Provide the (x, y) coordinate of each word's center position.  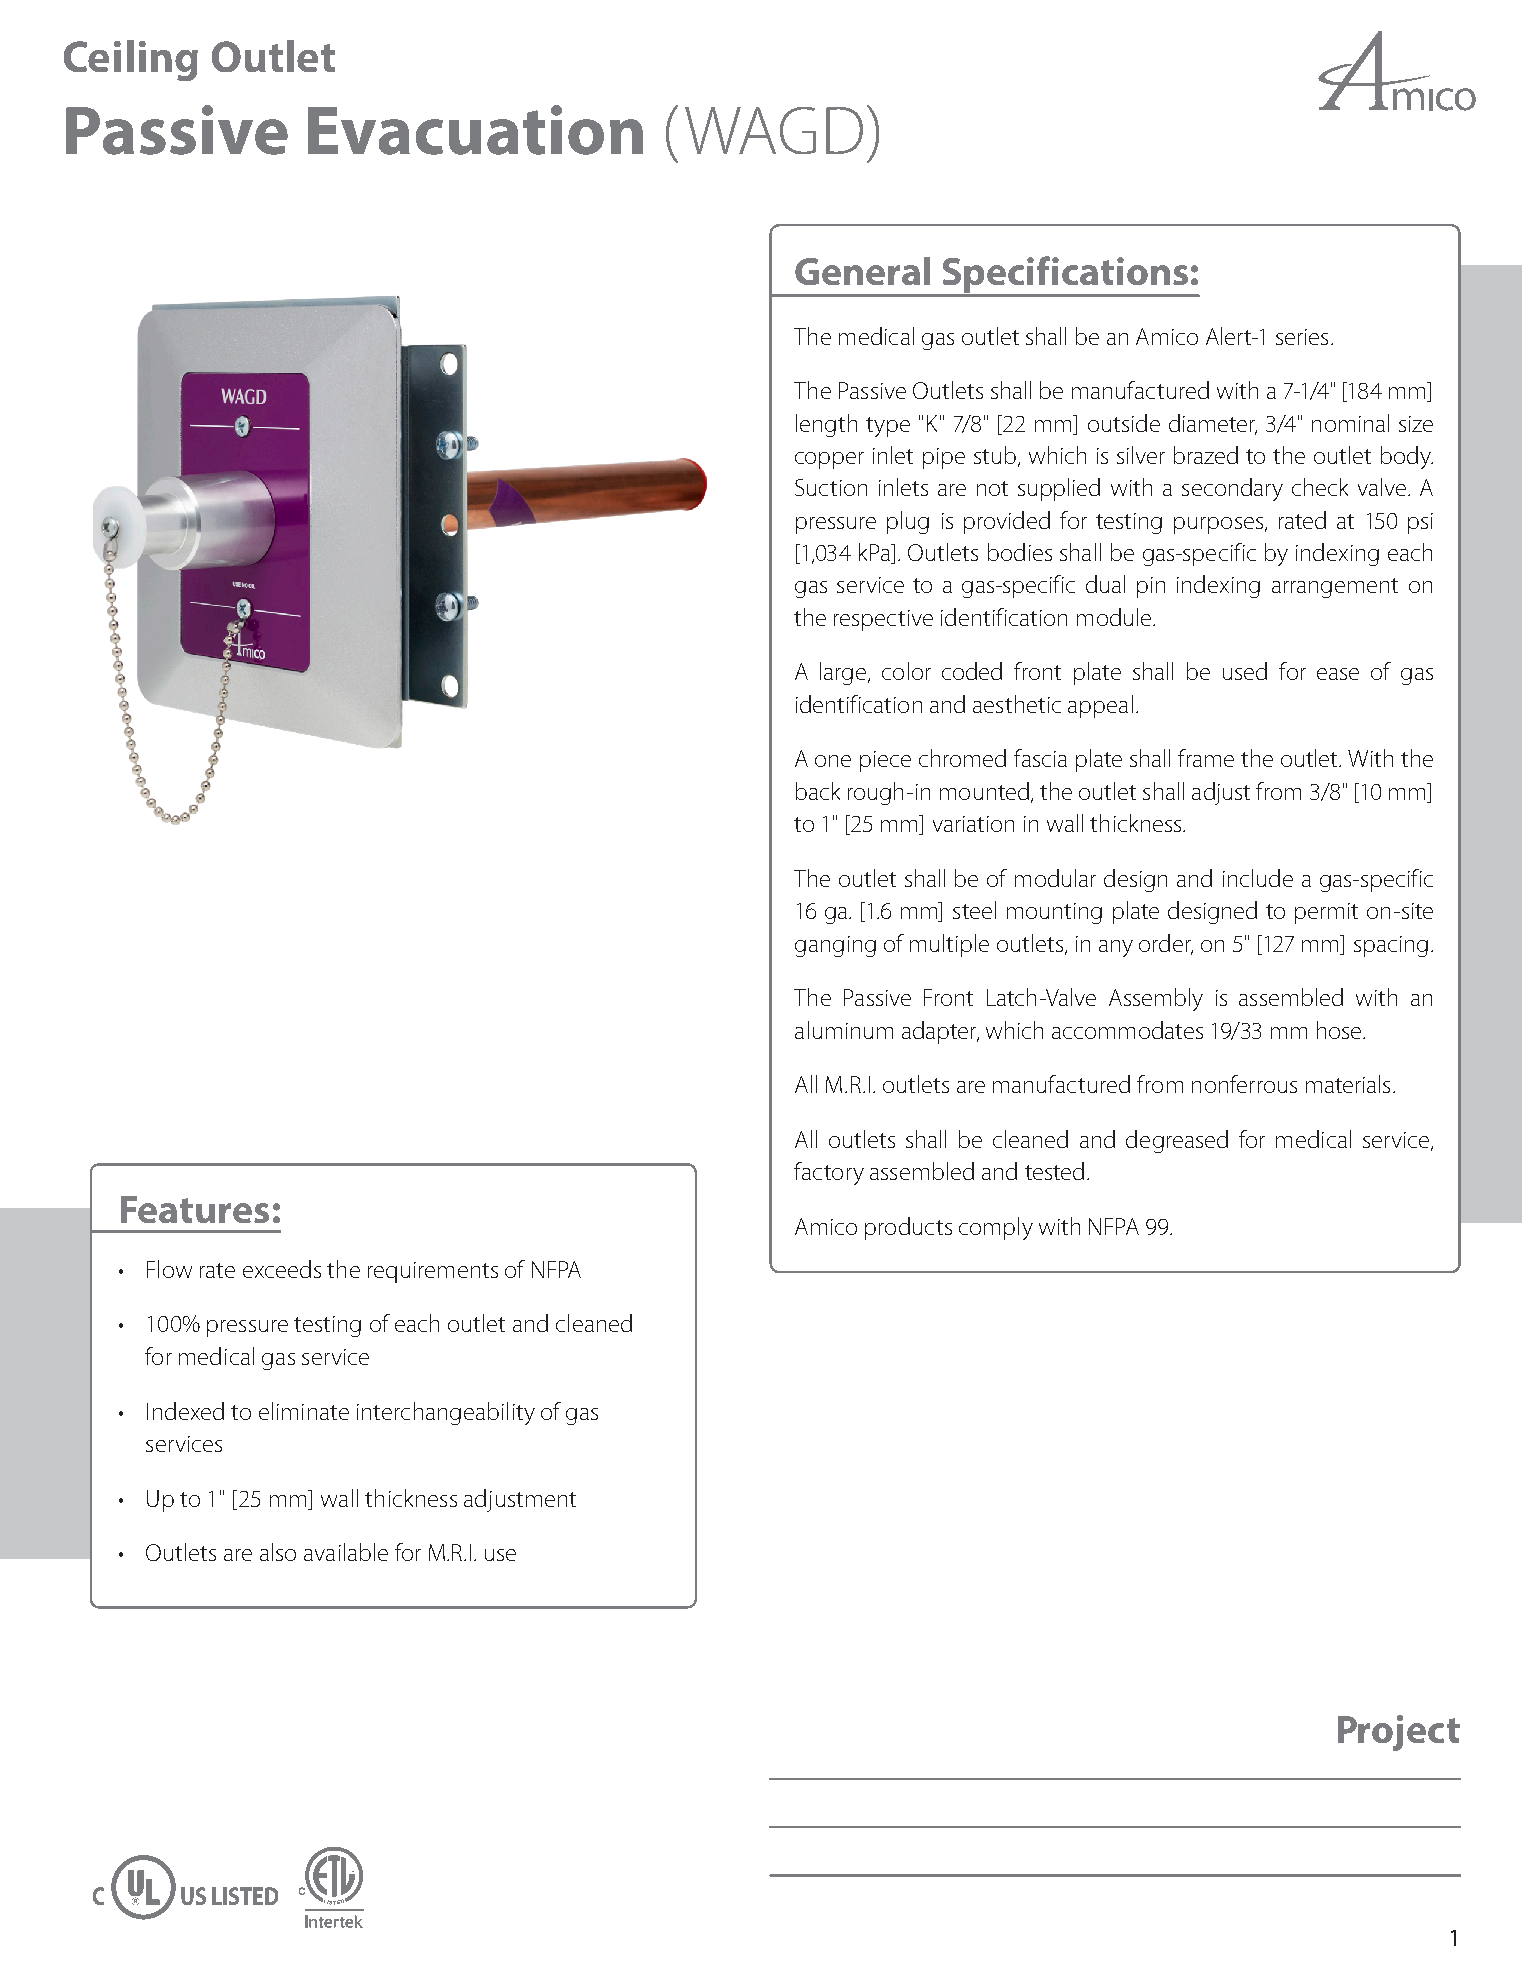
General (862, 271)
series (1302, 337)
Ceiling (131, 60)
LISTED (245, 1896)
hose (1340, 1030)
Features (195, 1209)
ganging (835, 946)
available (346, 1552)
